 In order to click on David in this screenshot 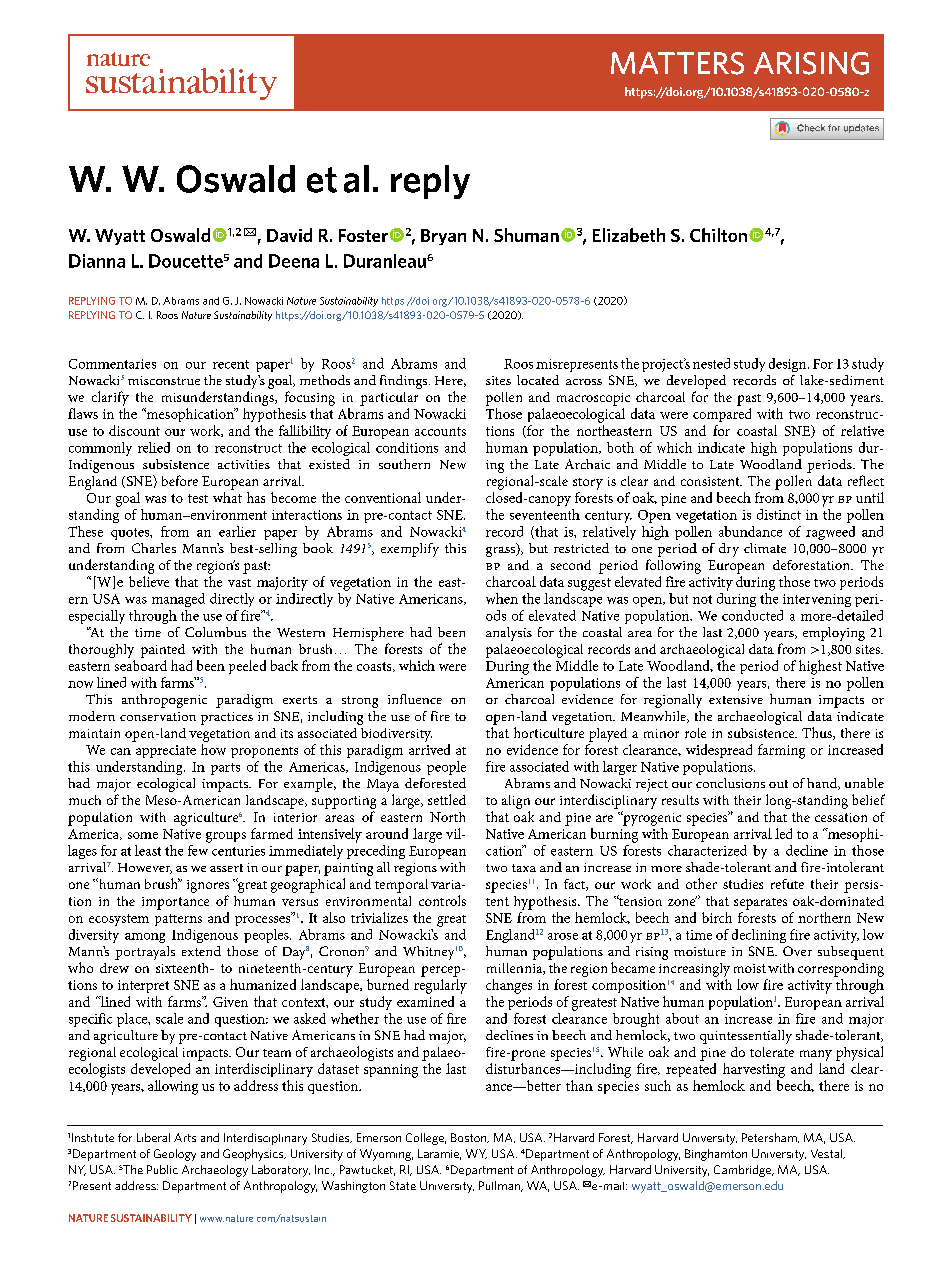, I will do `click(289, 235)`.
